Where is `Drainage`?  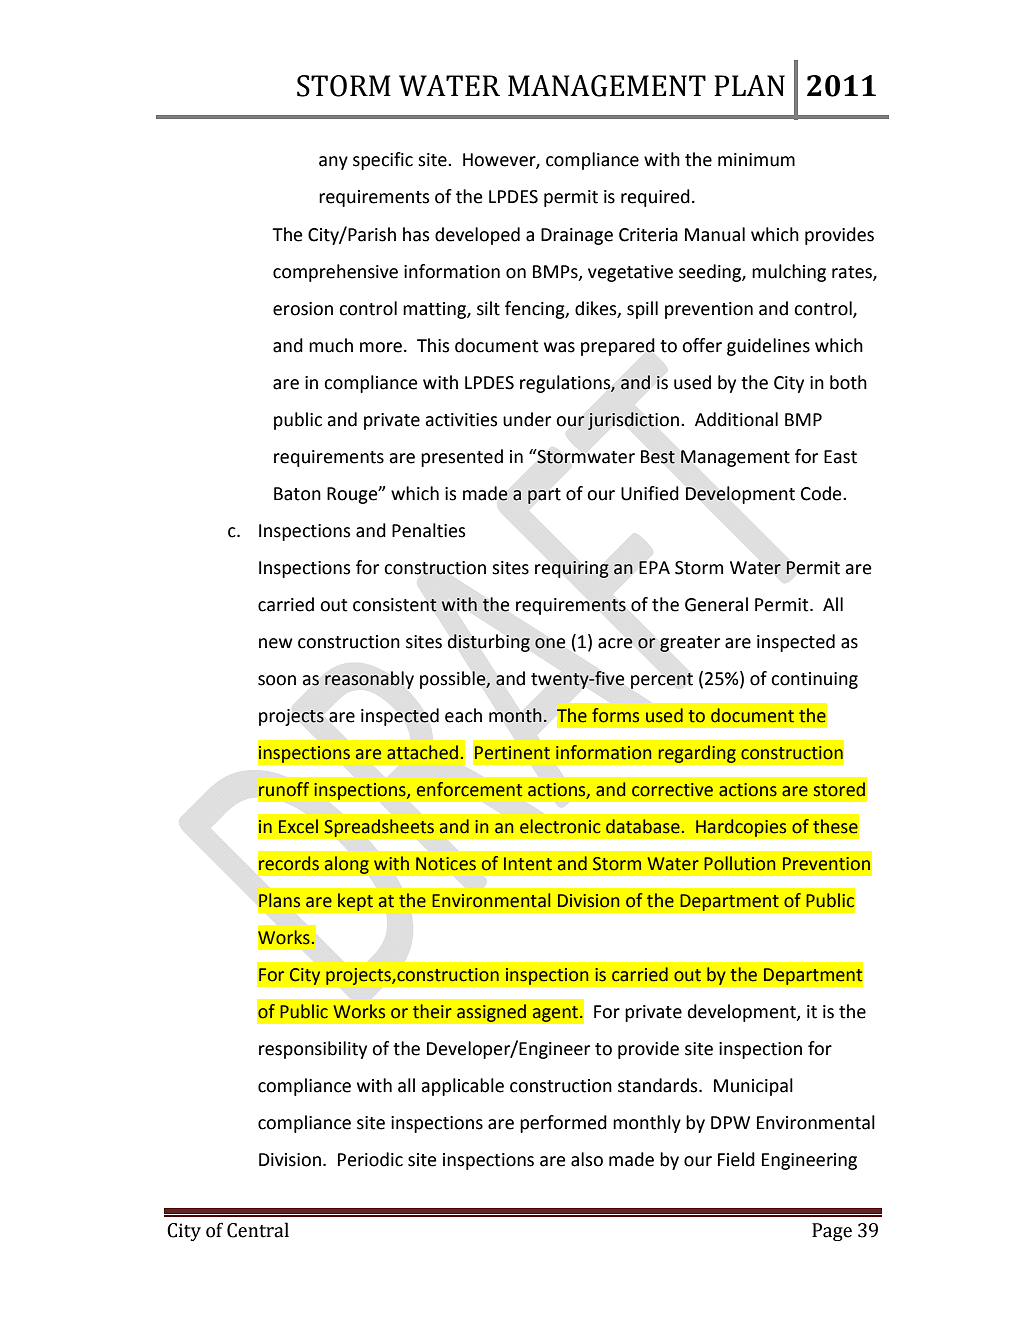 Drainage is located at coordinates (577, 236).
